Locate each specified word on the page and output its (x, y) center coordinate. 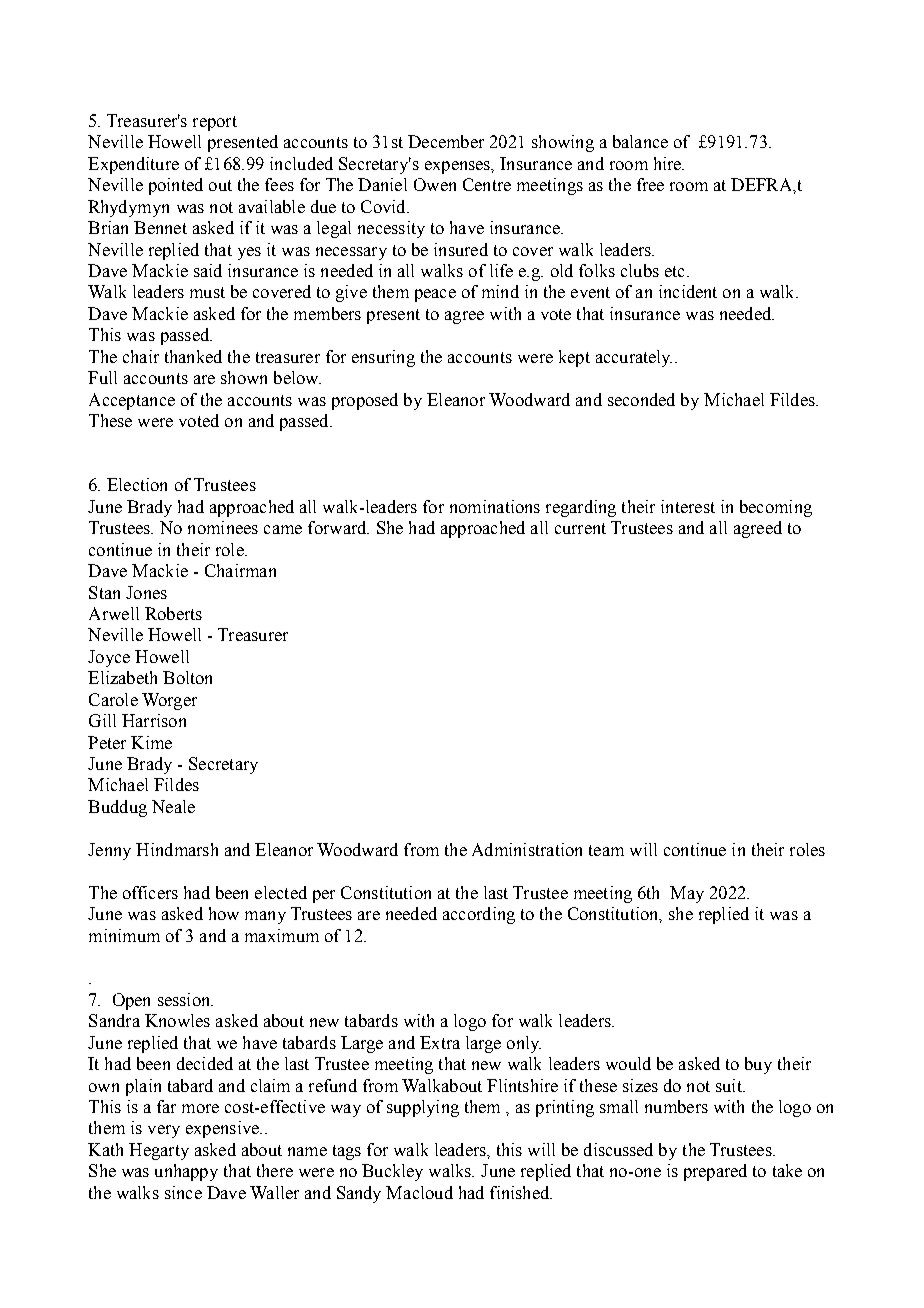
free (650, 184)
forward (338, 527)
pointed (176, 186)
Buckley (392, 1172)
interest (688, 506)
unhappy (186, 1172)
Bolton (187, 677)
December (446, 141)
